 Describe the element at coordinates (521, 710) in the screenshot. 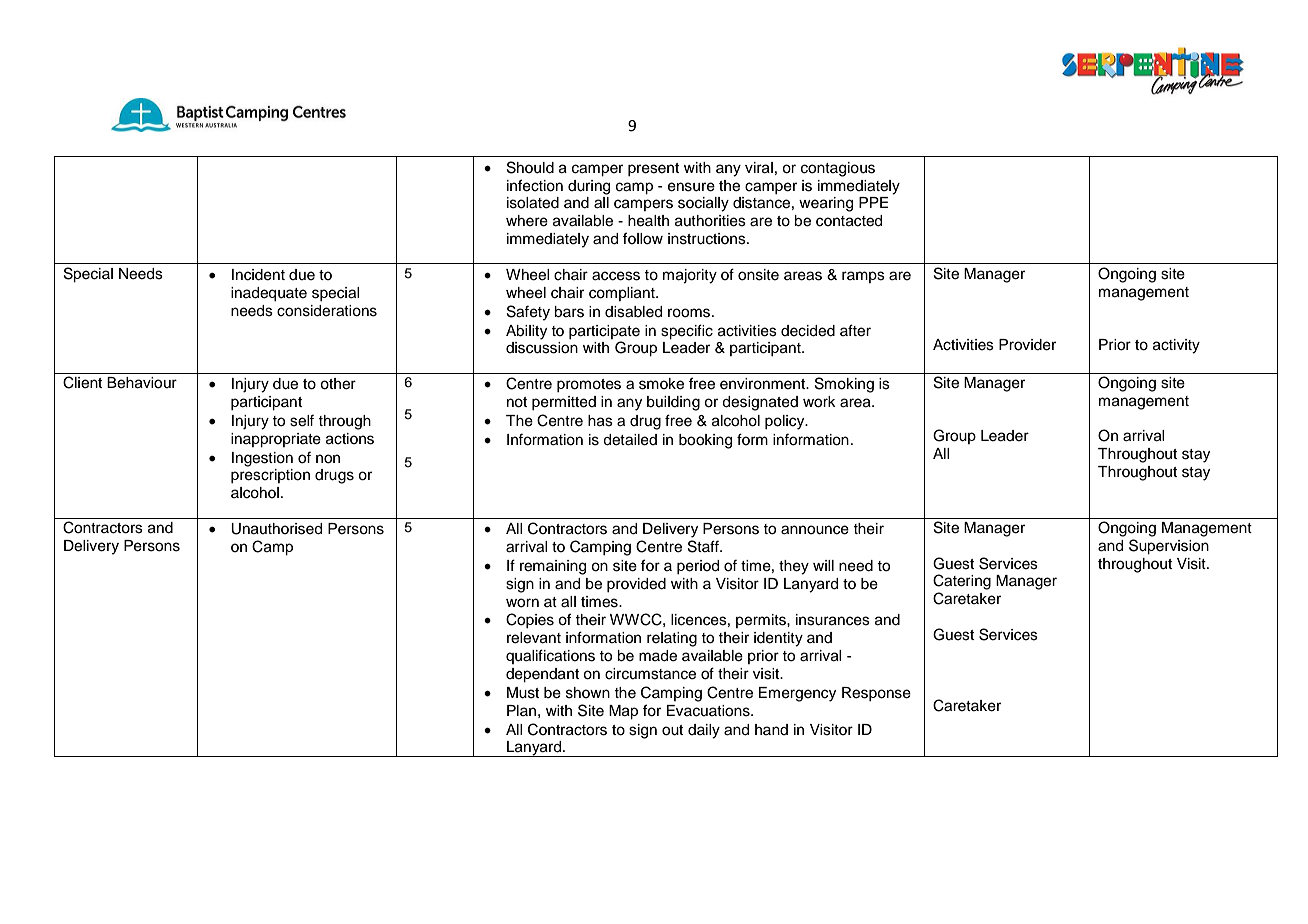

I see `Plan` at that location.
